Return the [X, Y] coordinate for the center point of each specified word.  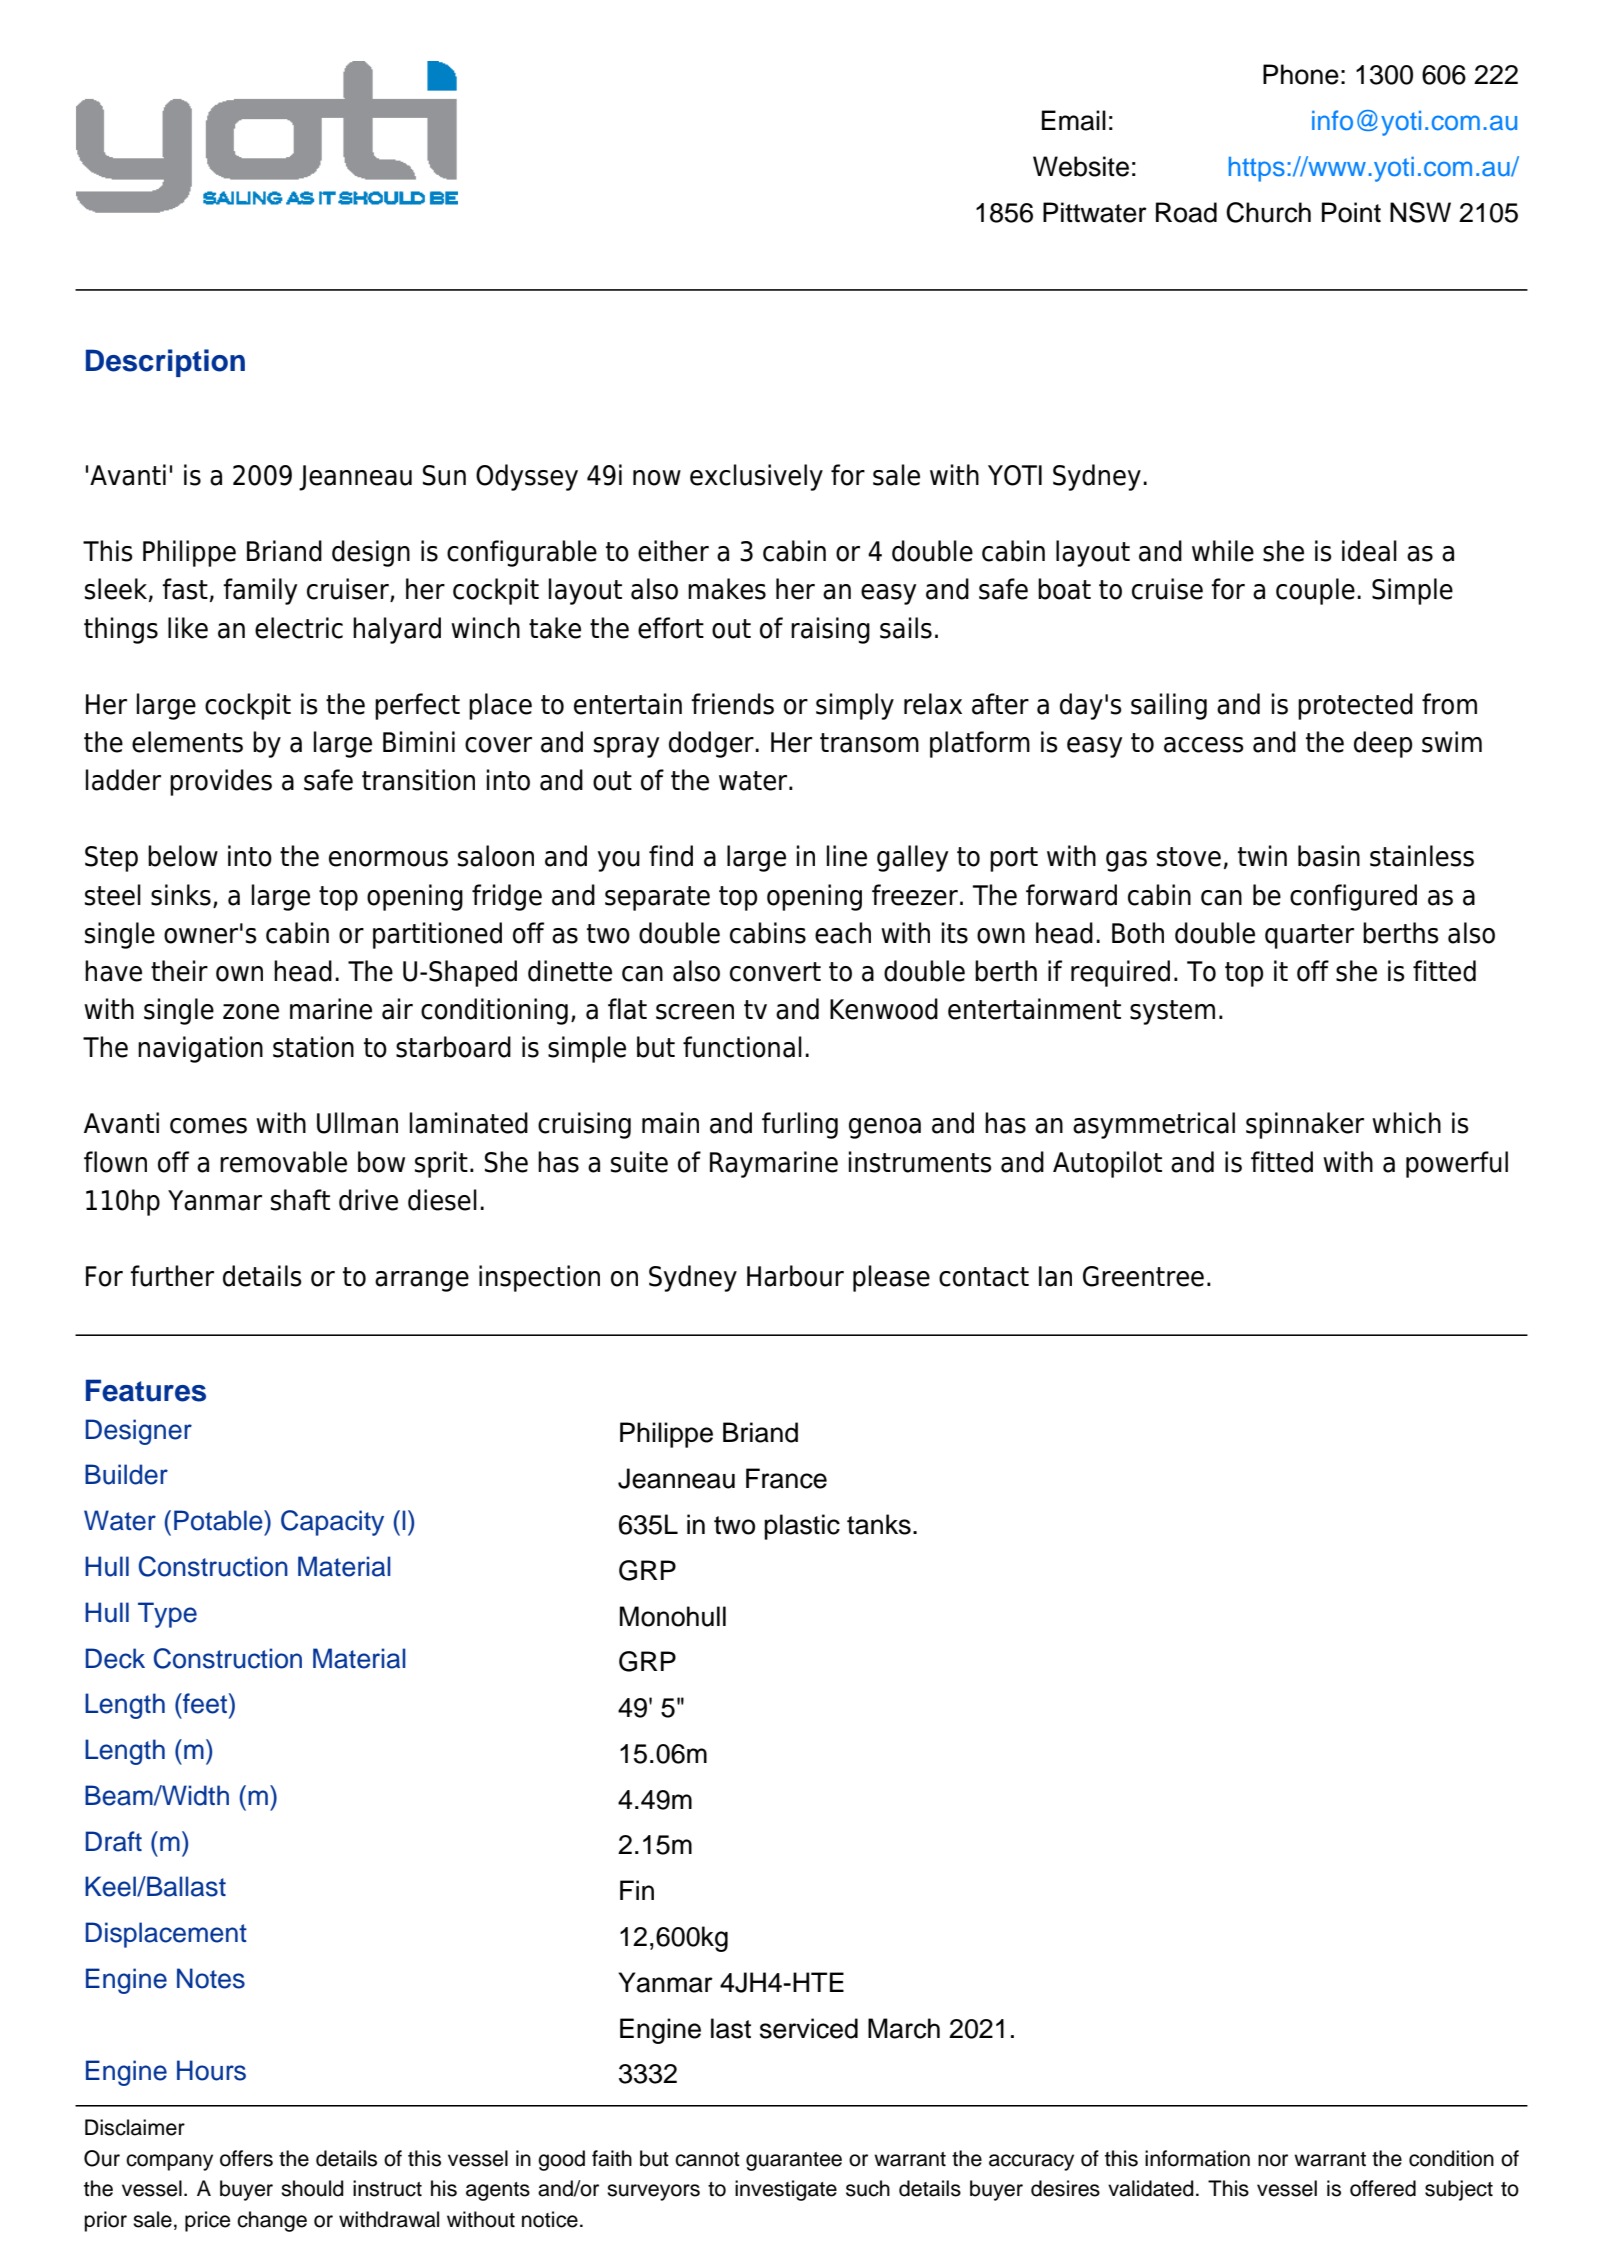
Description [165, 363]
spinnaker [1305, 1125]
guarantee [794, 2161]
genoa [885, 1128]
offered [1383, 2188]
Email [1074, 120]
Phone [1301, 74]
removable [283, 1162]
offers [246, 2158]
